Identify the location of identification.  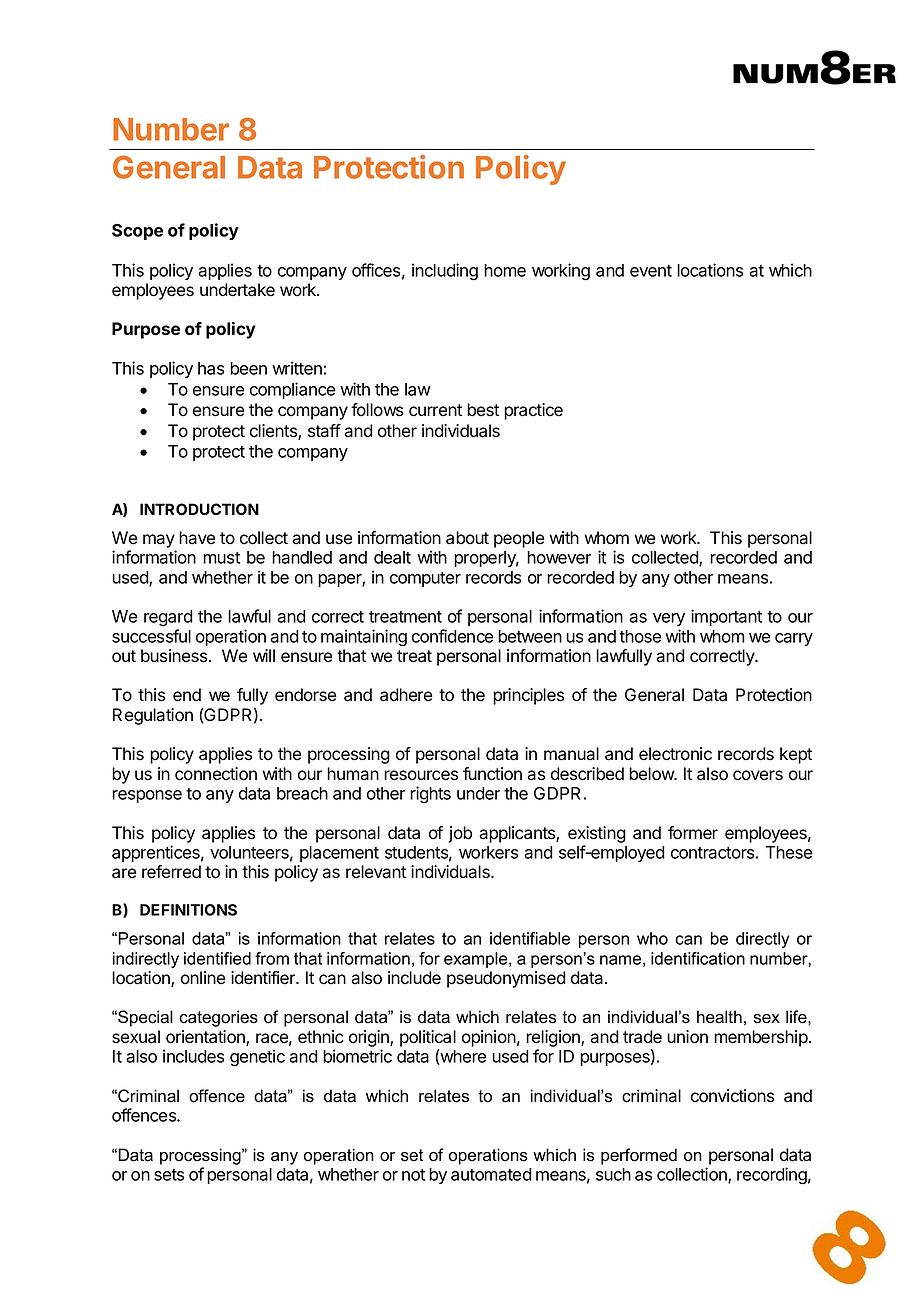
(698, 958).
